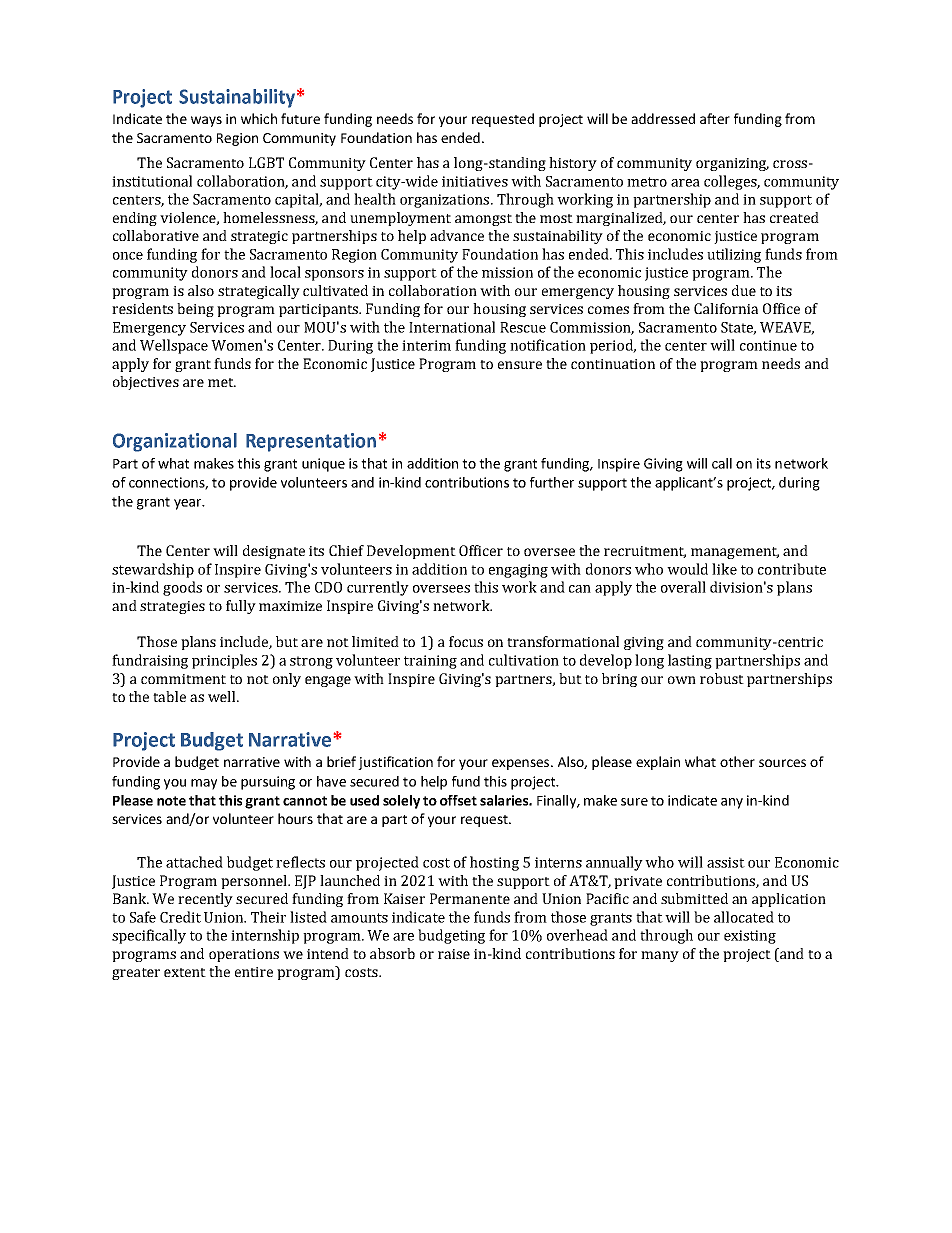 This page has height=1233, width=952. What do you see at coordinates (724, 569) in the page?
I see `like` at bounding box center [724, 569].
